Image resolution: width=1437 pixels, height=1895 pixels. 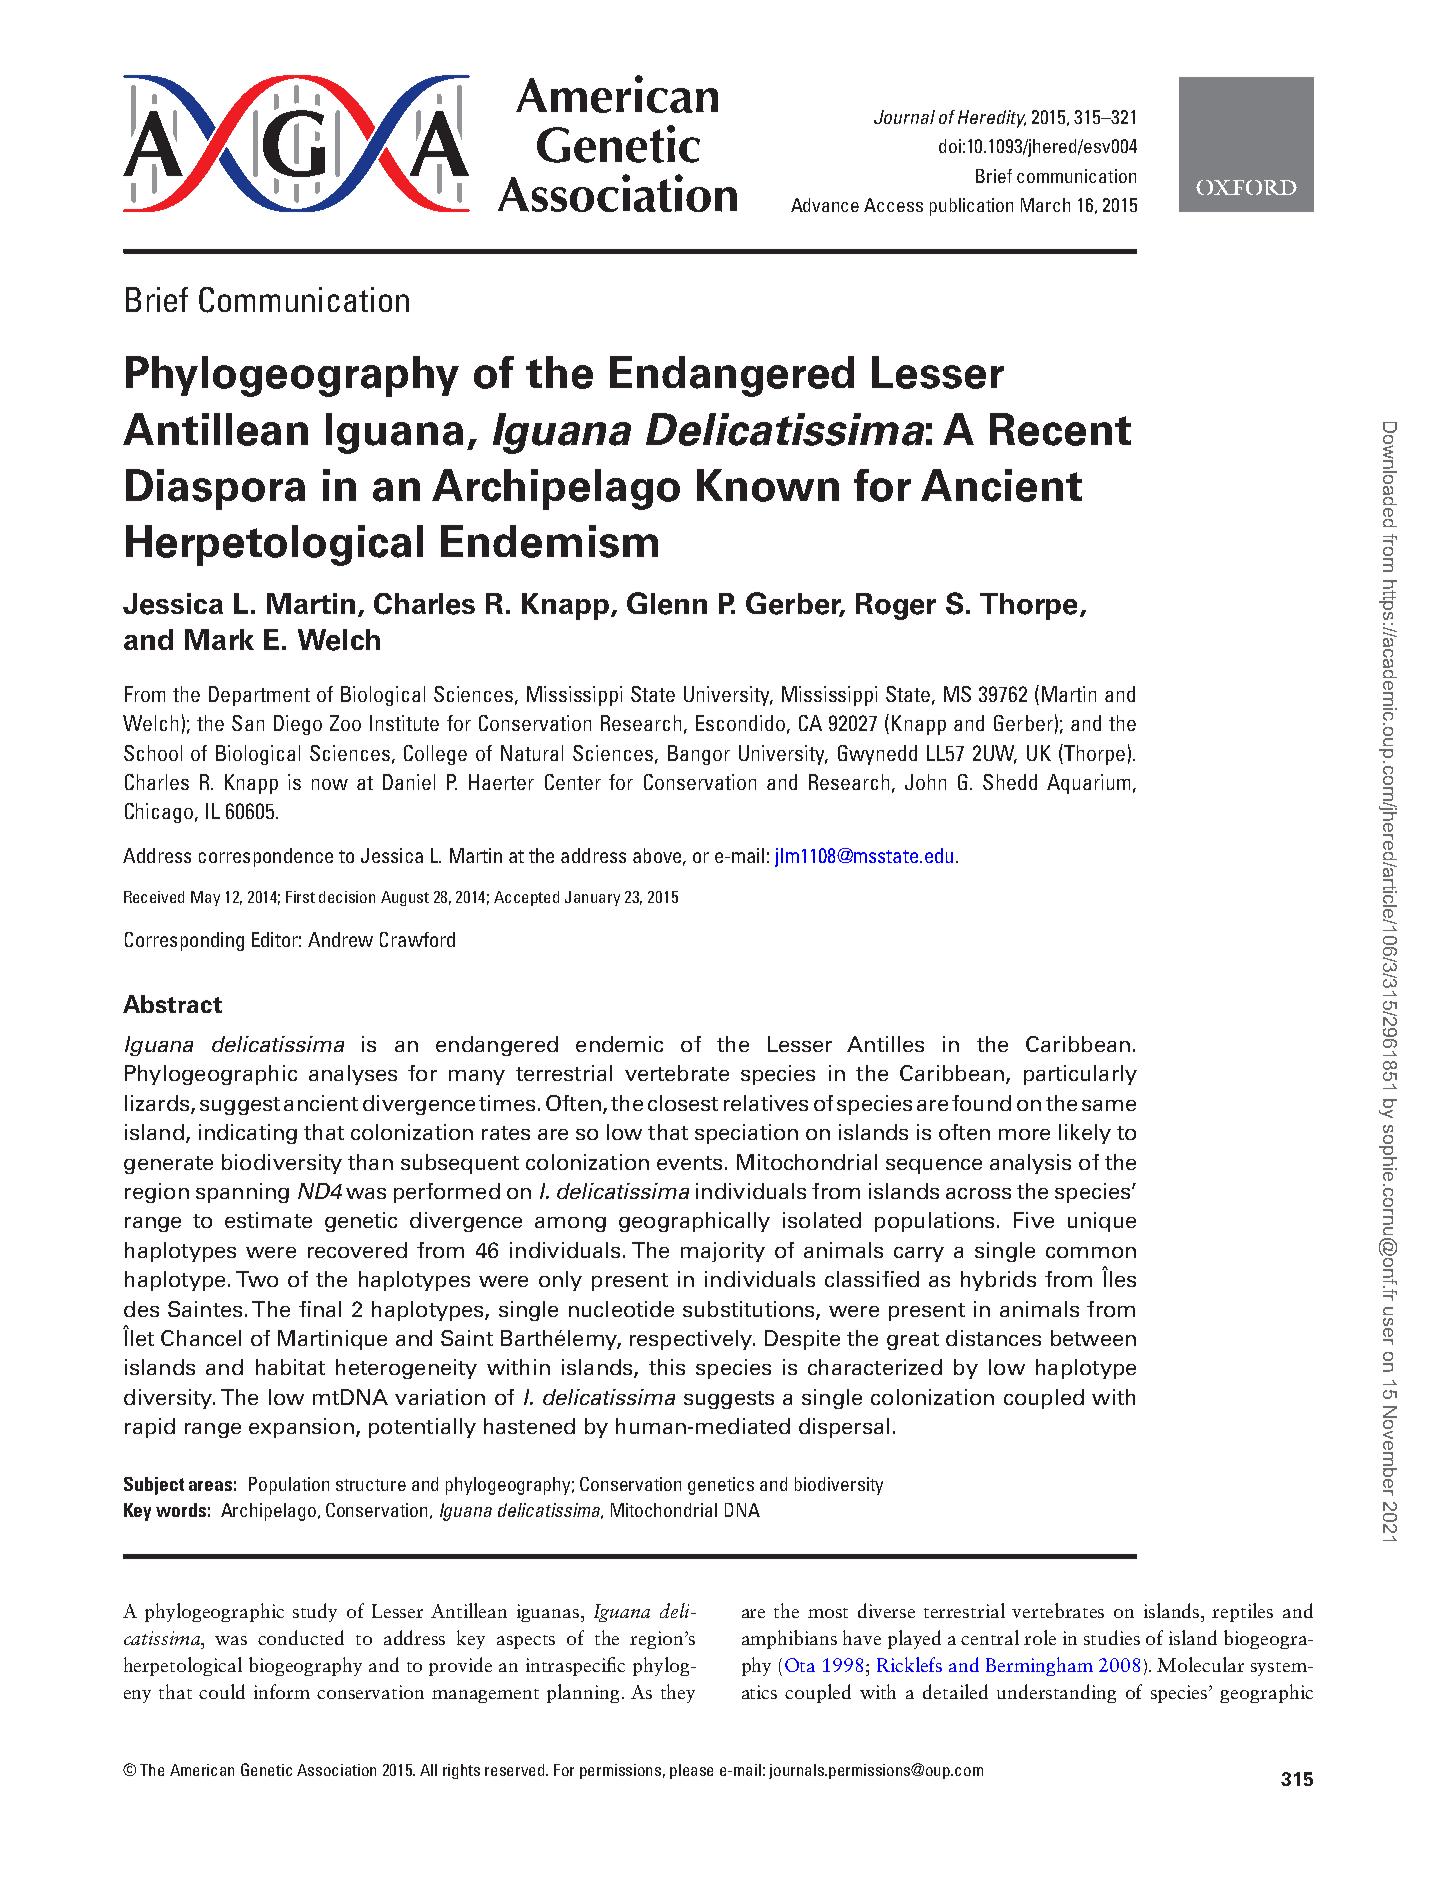 What do you see at coordinates (1102, 1222) in the page?
I see `unique` at bounding box center [1102, 1222].
